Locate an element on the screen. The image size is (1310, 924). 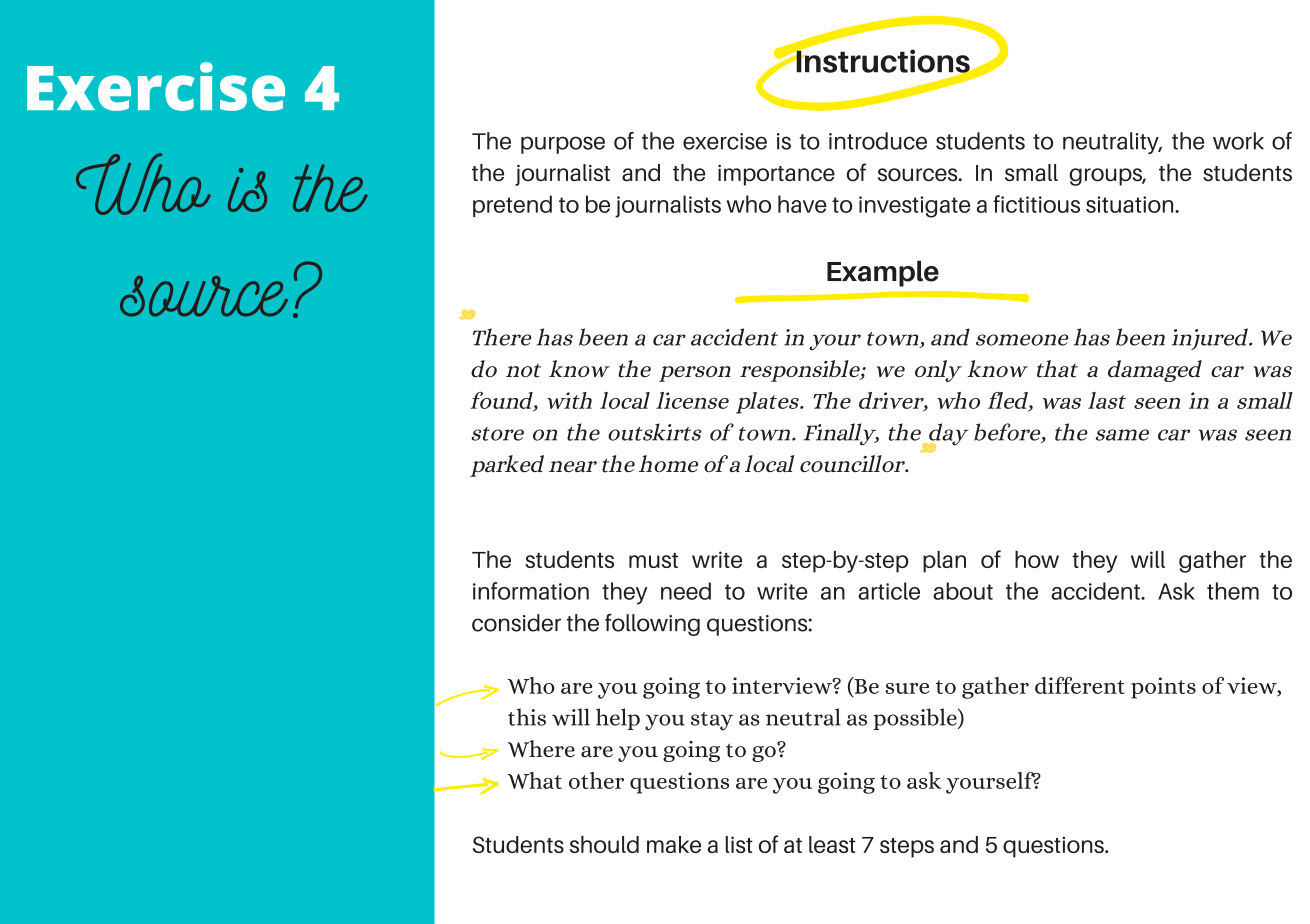
sure is located at coordinates (907, 688).
